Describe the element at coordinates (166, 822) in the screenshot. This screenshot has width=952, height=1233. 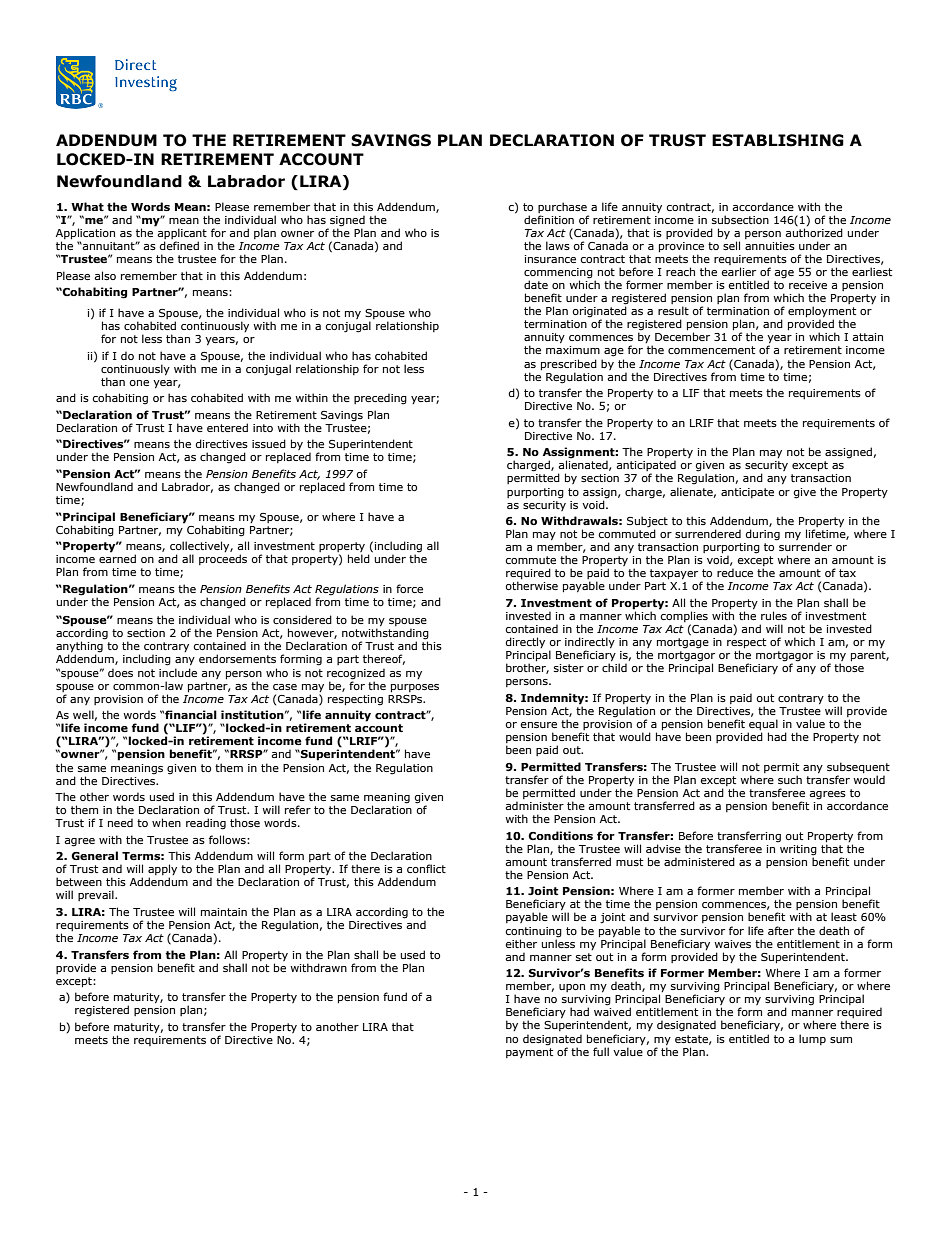
I see `when` at that location.
